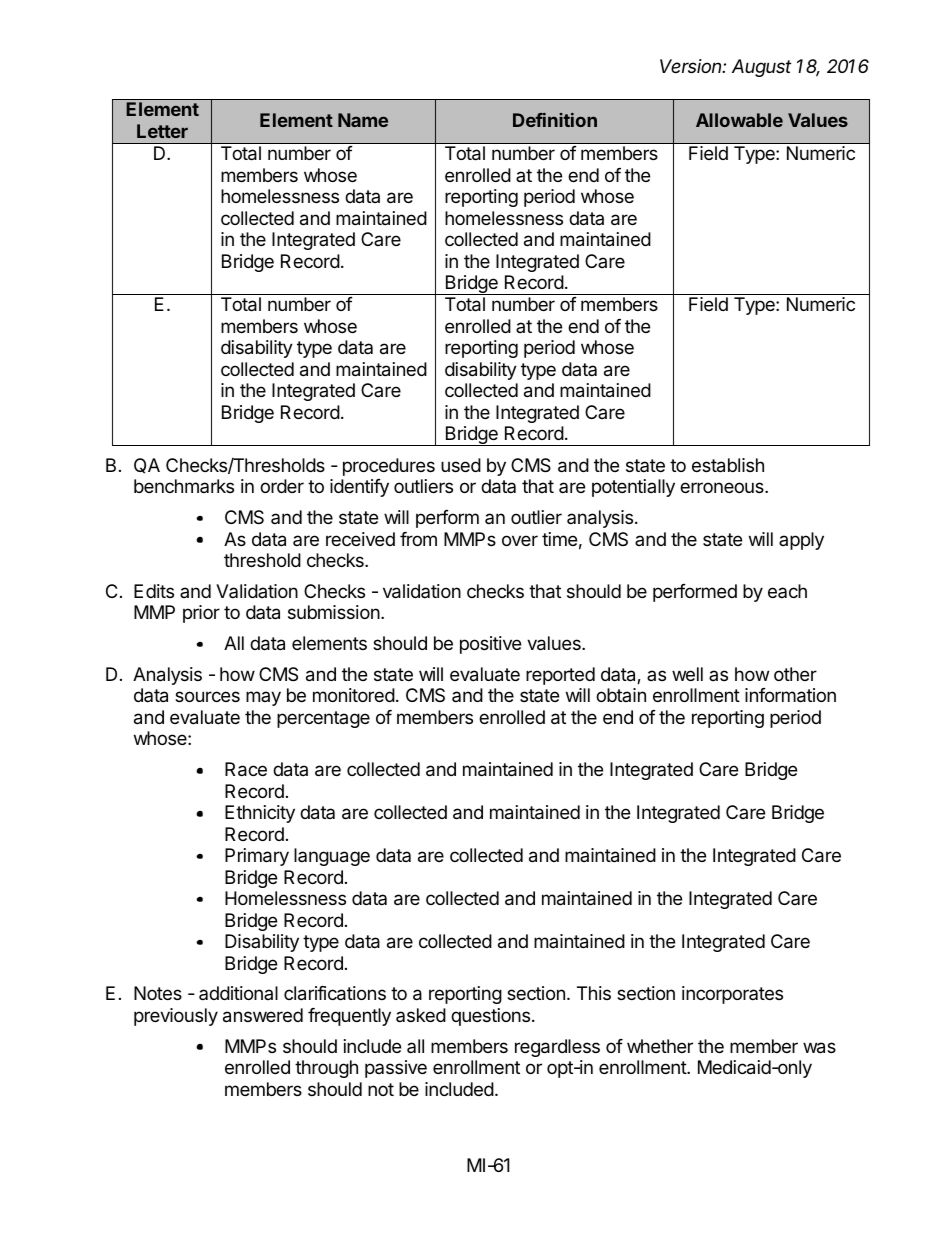  Describe the element at coordinates (260, 814) in the screenshot. I see `Ethnicity` at that location.
